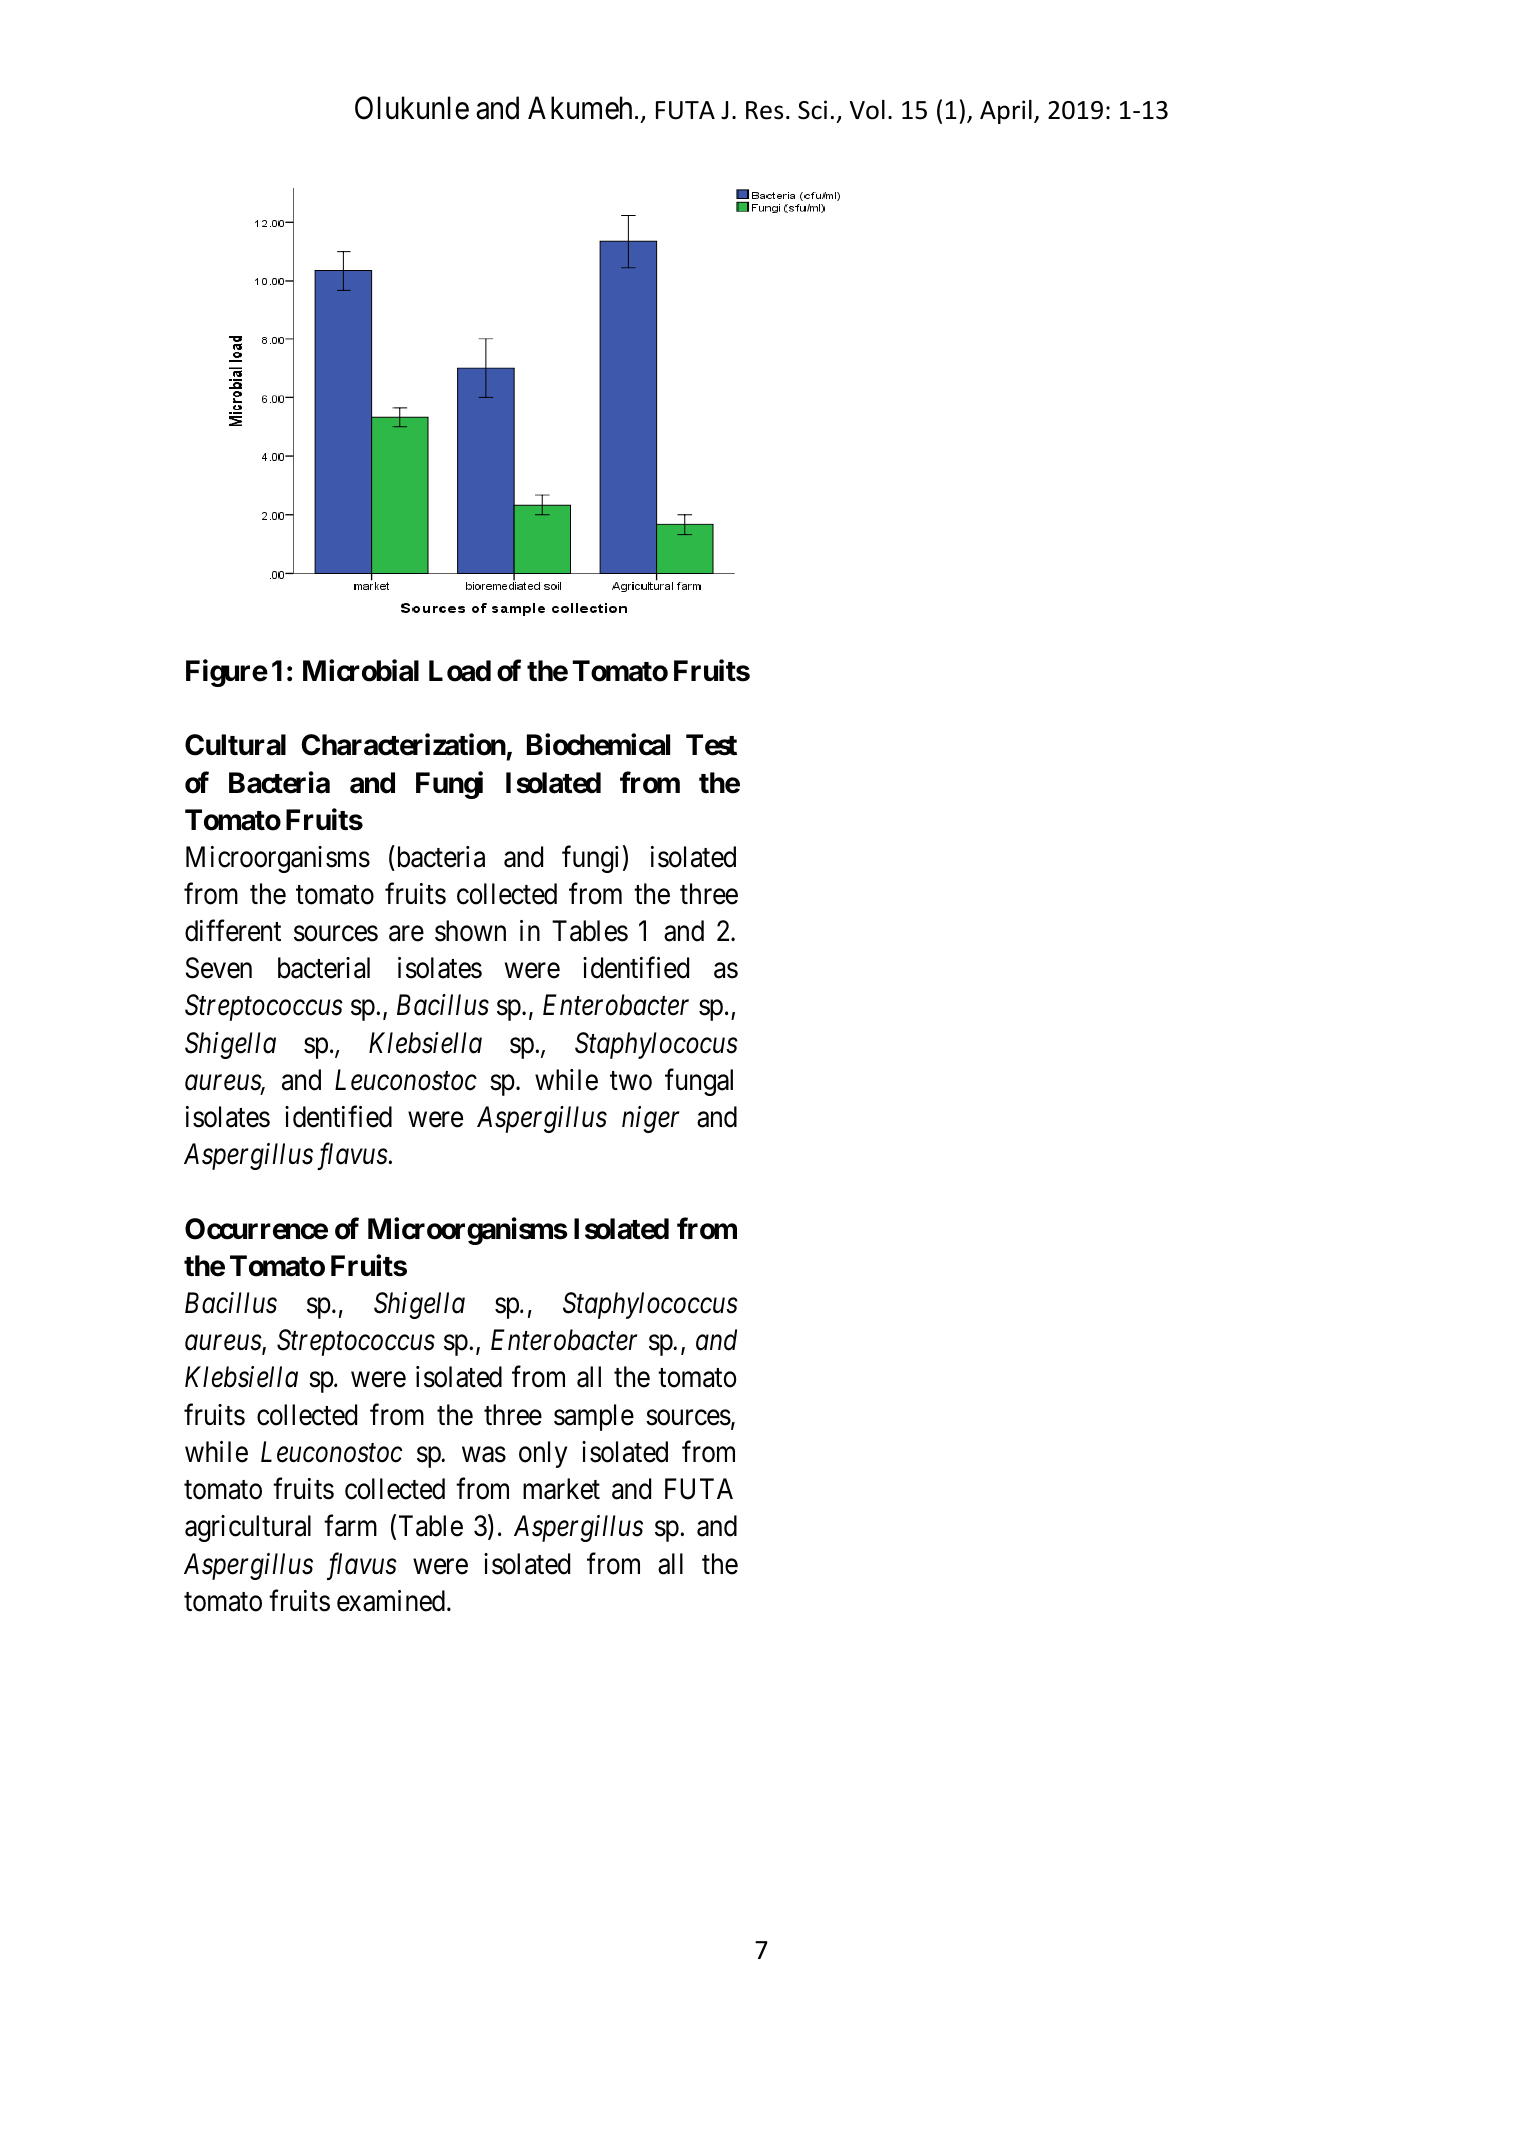 Image resolution: width=1523 pixels, height=2154 pixels. Describe the element at coordinates (233, 931) in the page. I see `different` at that location.
